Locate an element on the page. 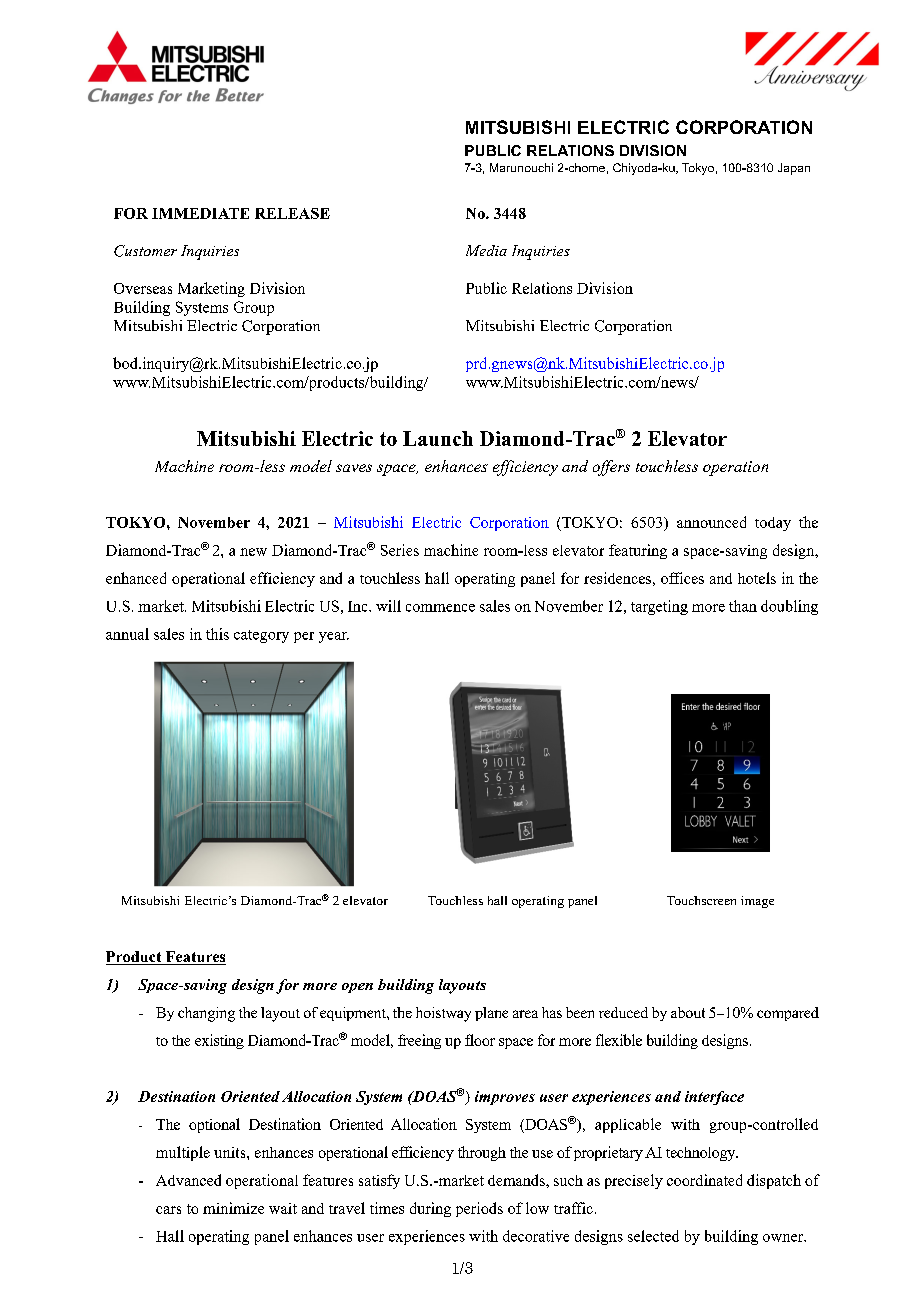 Image resolution: width=924 pixels, height=1308 pixels. changing is located at coordinates (206, 1014).
